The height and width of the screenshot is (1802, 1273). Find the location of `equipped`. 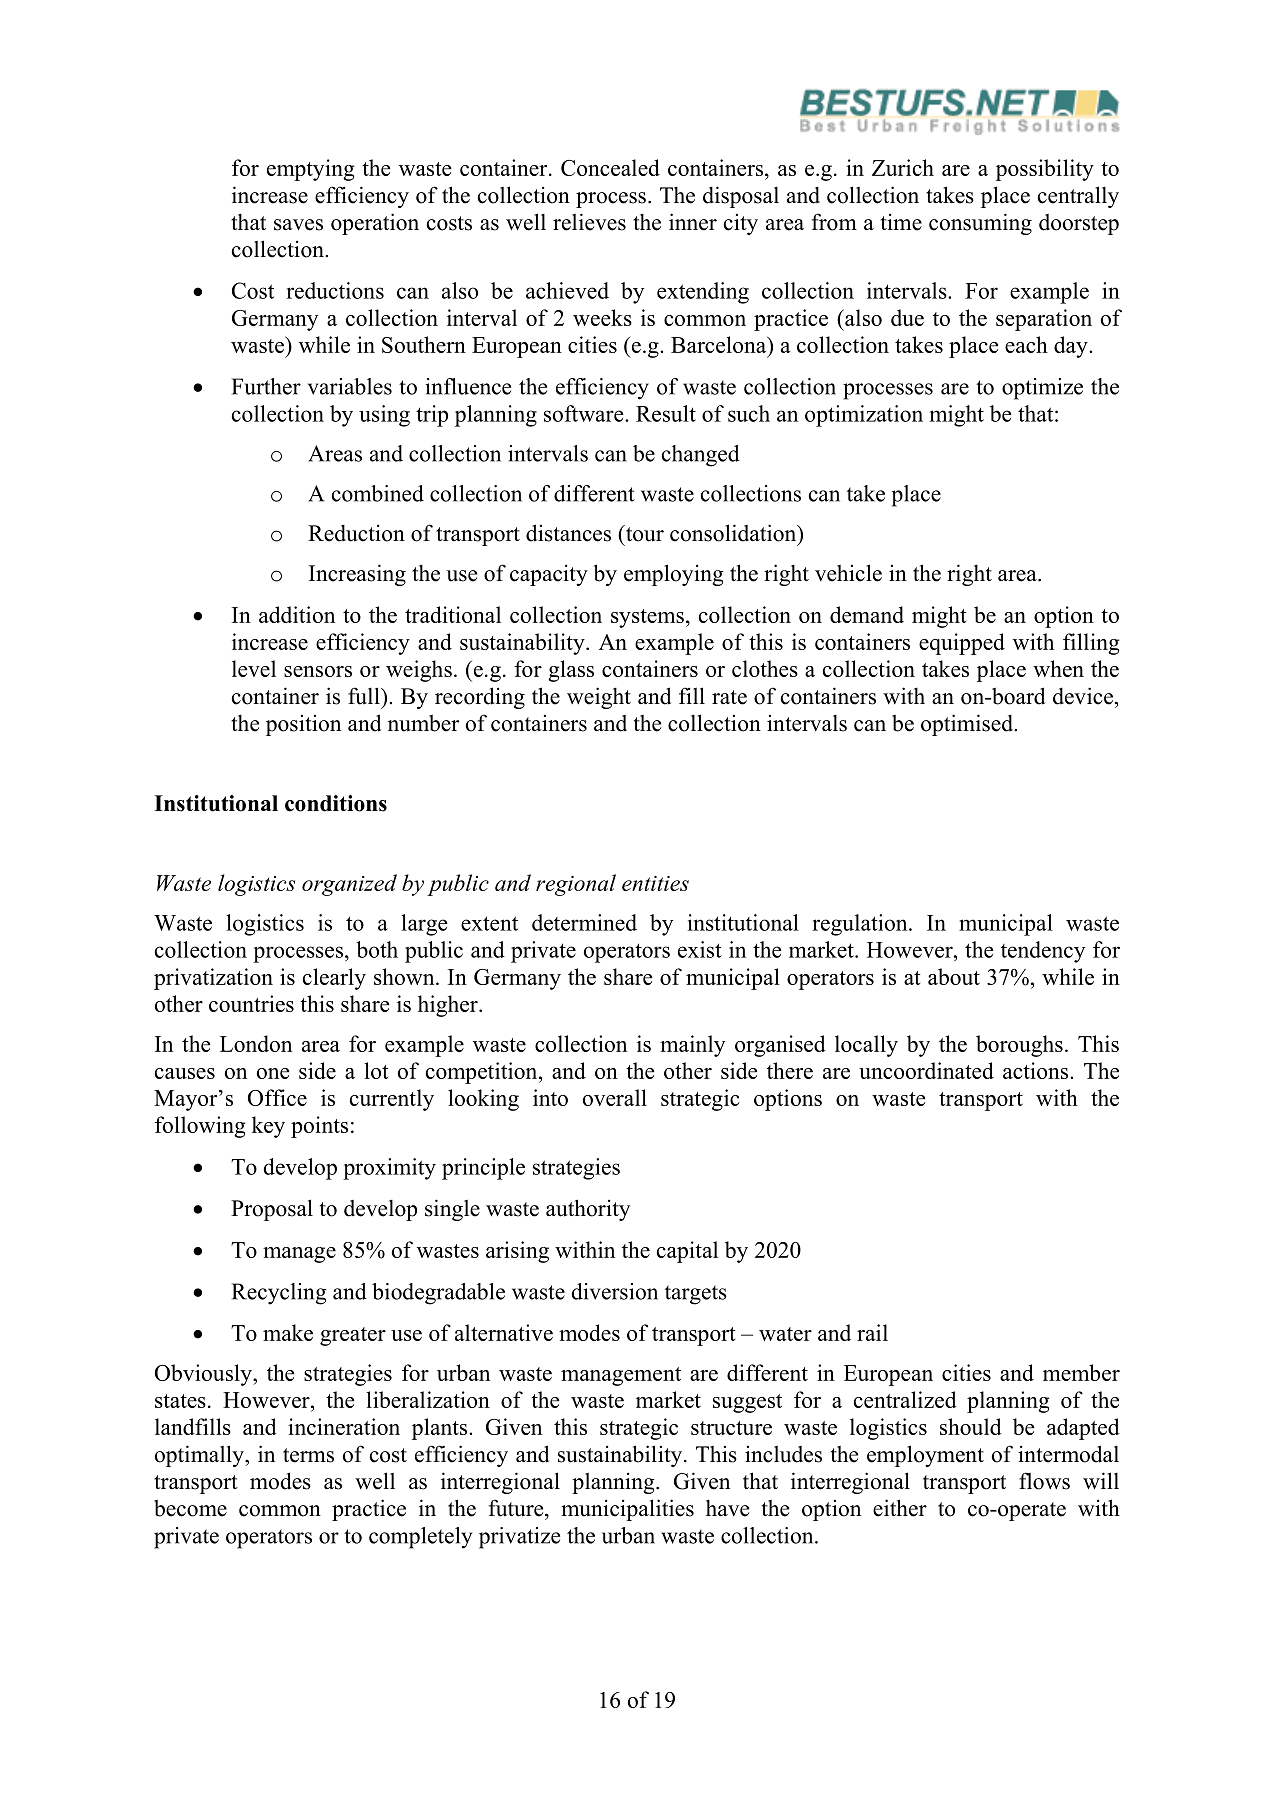

equipped is located at coordinates (962, 644).
